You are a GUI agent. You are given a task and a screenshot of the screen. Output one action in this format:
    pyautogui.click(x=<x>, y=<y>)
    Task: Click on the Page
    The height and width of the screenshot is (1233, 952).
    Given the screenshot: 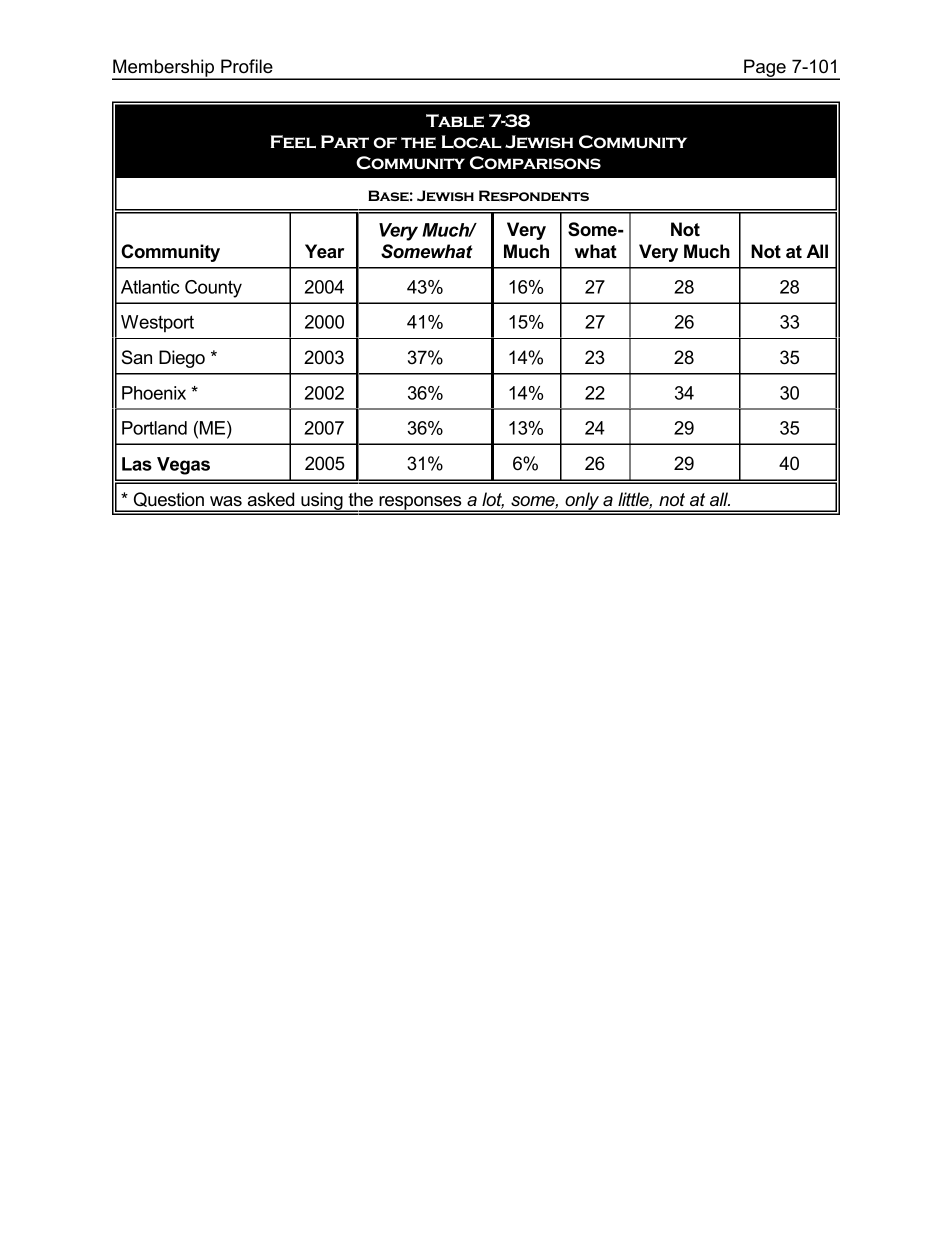 What is the action you would take?
    pyautogui.click(x=765, y=69)
